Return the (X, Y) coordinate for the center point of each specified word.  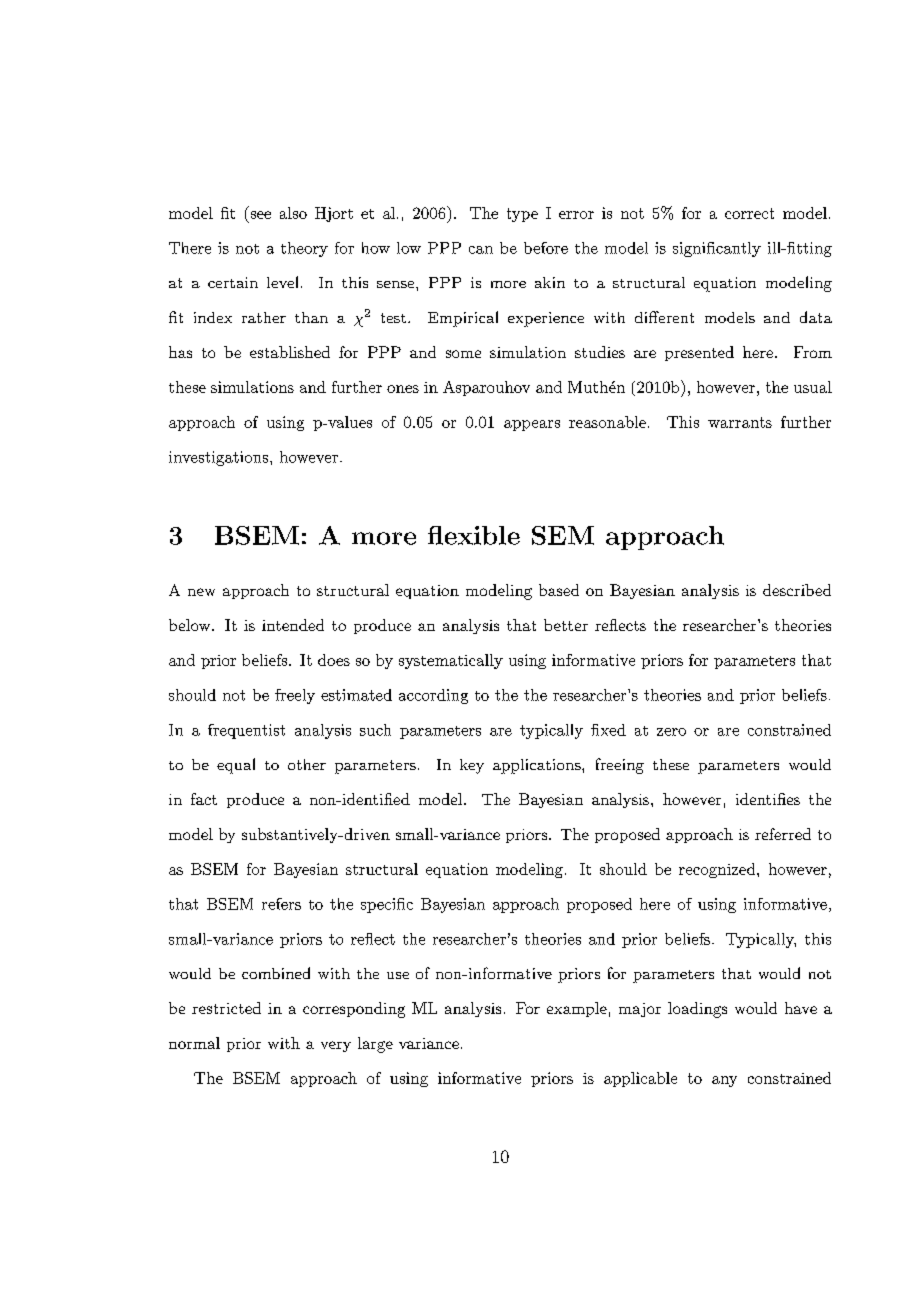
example (577, 1009)
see (261, 215)
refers (281, 904)
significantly (717, 249)
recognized (717, 870)
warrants (740, 422)
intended (293, 625)
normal (194, 1043)
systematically (451, 661)
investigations (220, 458)
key (472, 766)
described (797, 590)
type (522, 215)
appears (532, 425)
